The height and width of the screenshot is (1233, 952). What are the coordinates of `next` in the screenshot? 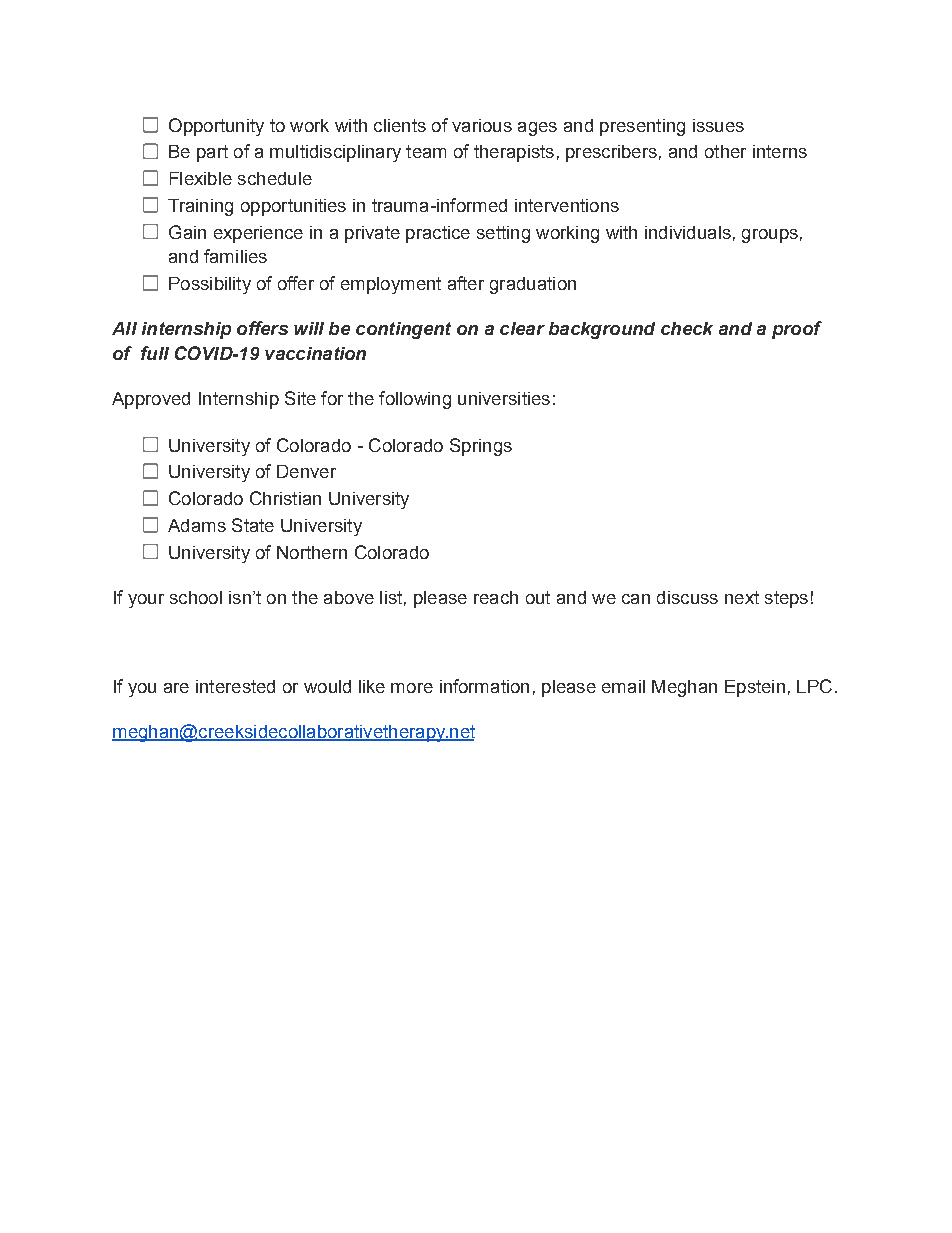 It's located at (742, 597).
